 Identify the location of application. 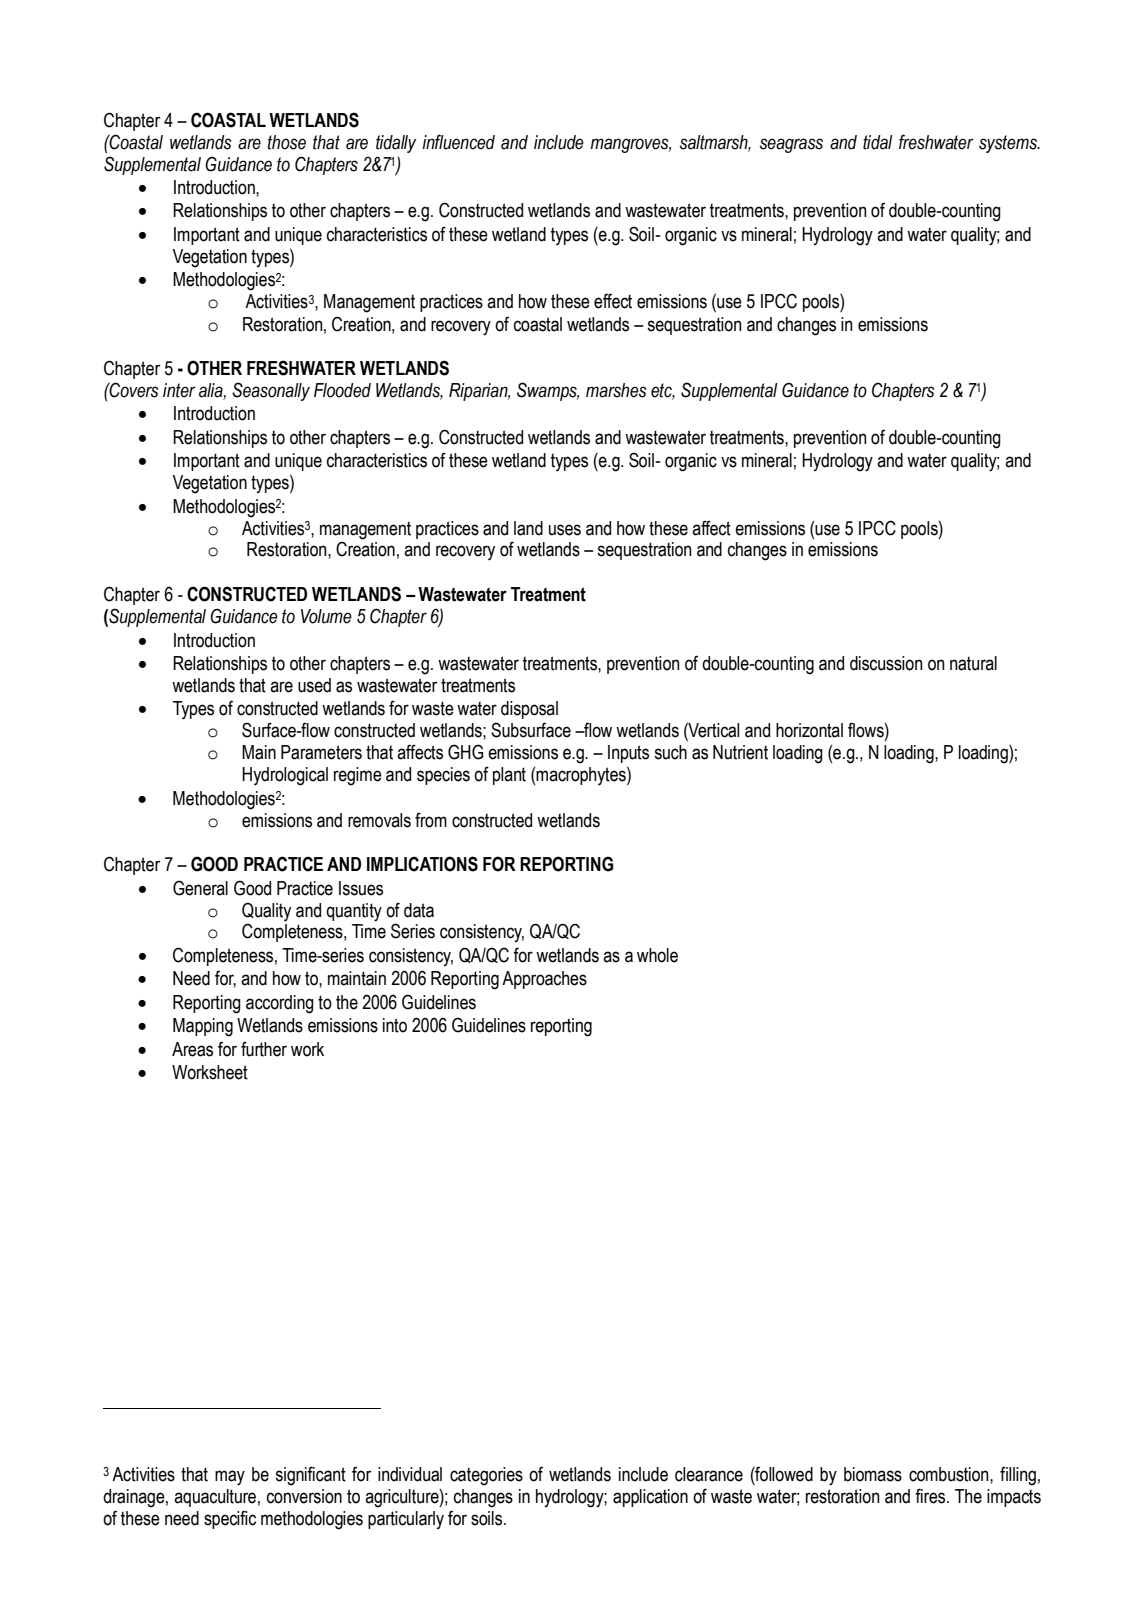
(650, 1498).
